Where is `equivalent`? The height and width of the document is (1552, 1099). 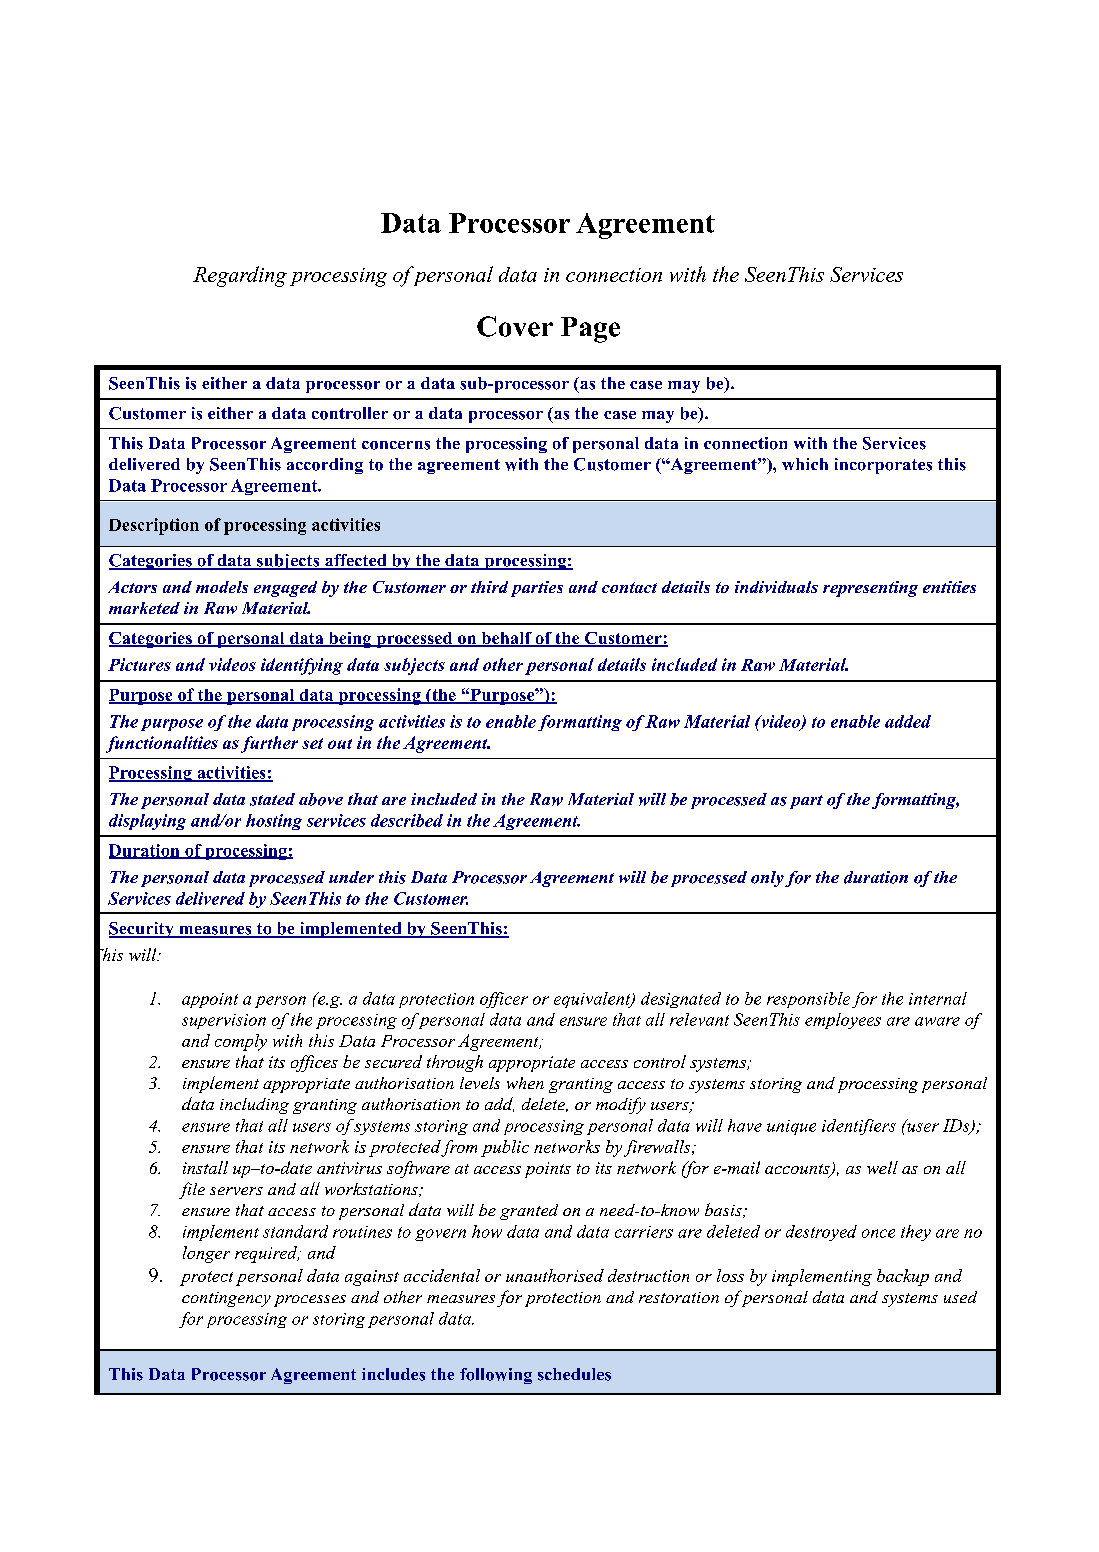
equivalent is located at coordinates (593, 1000).
